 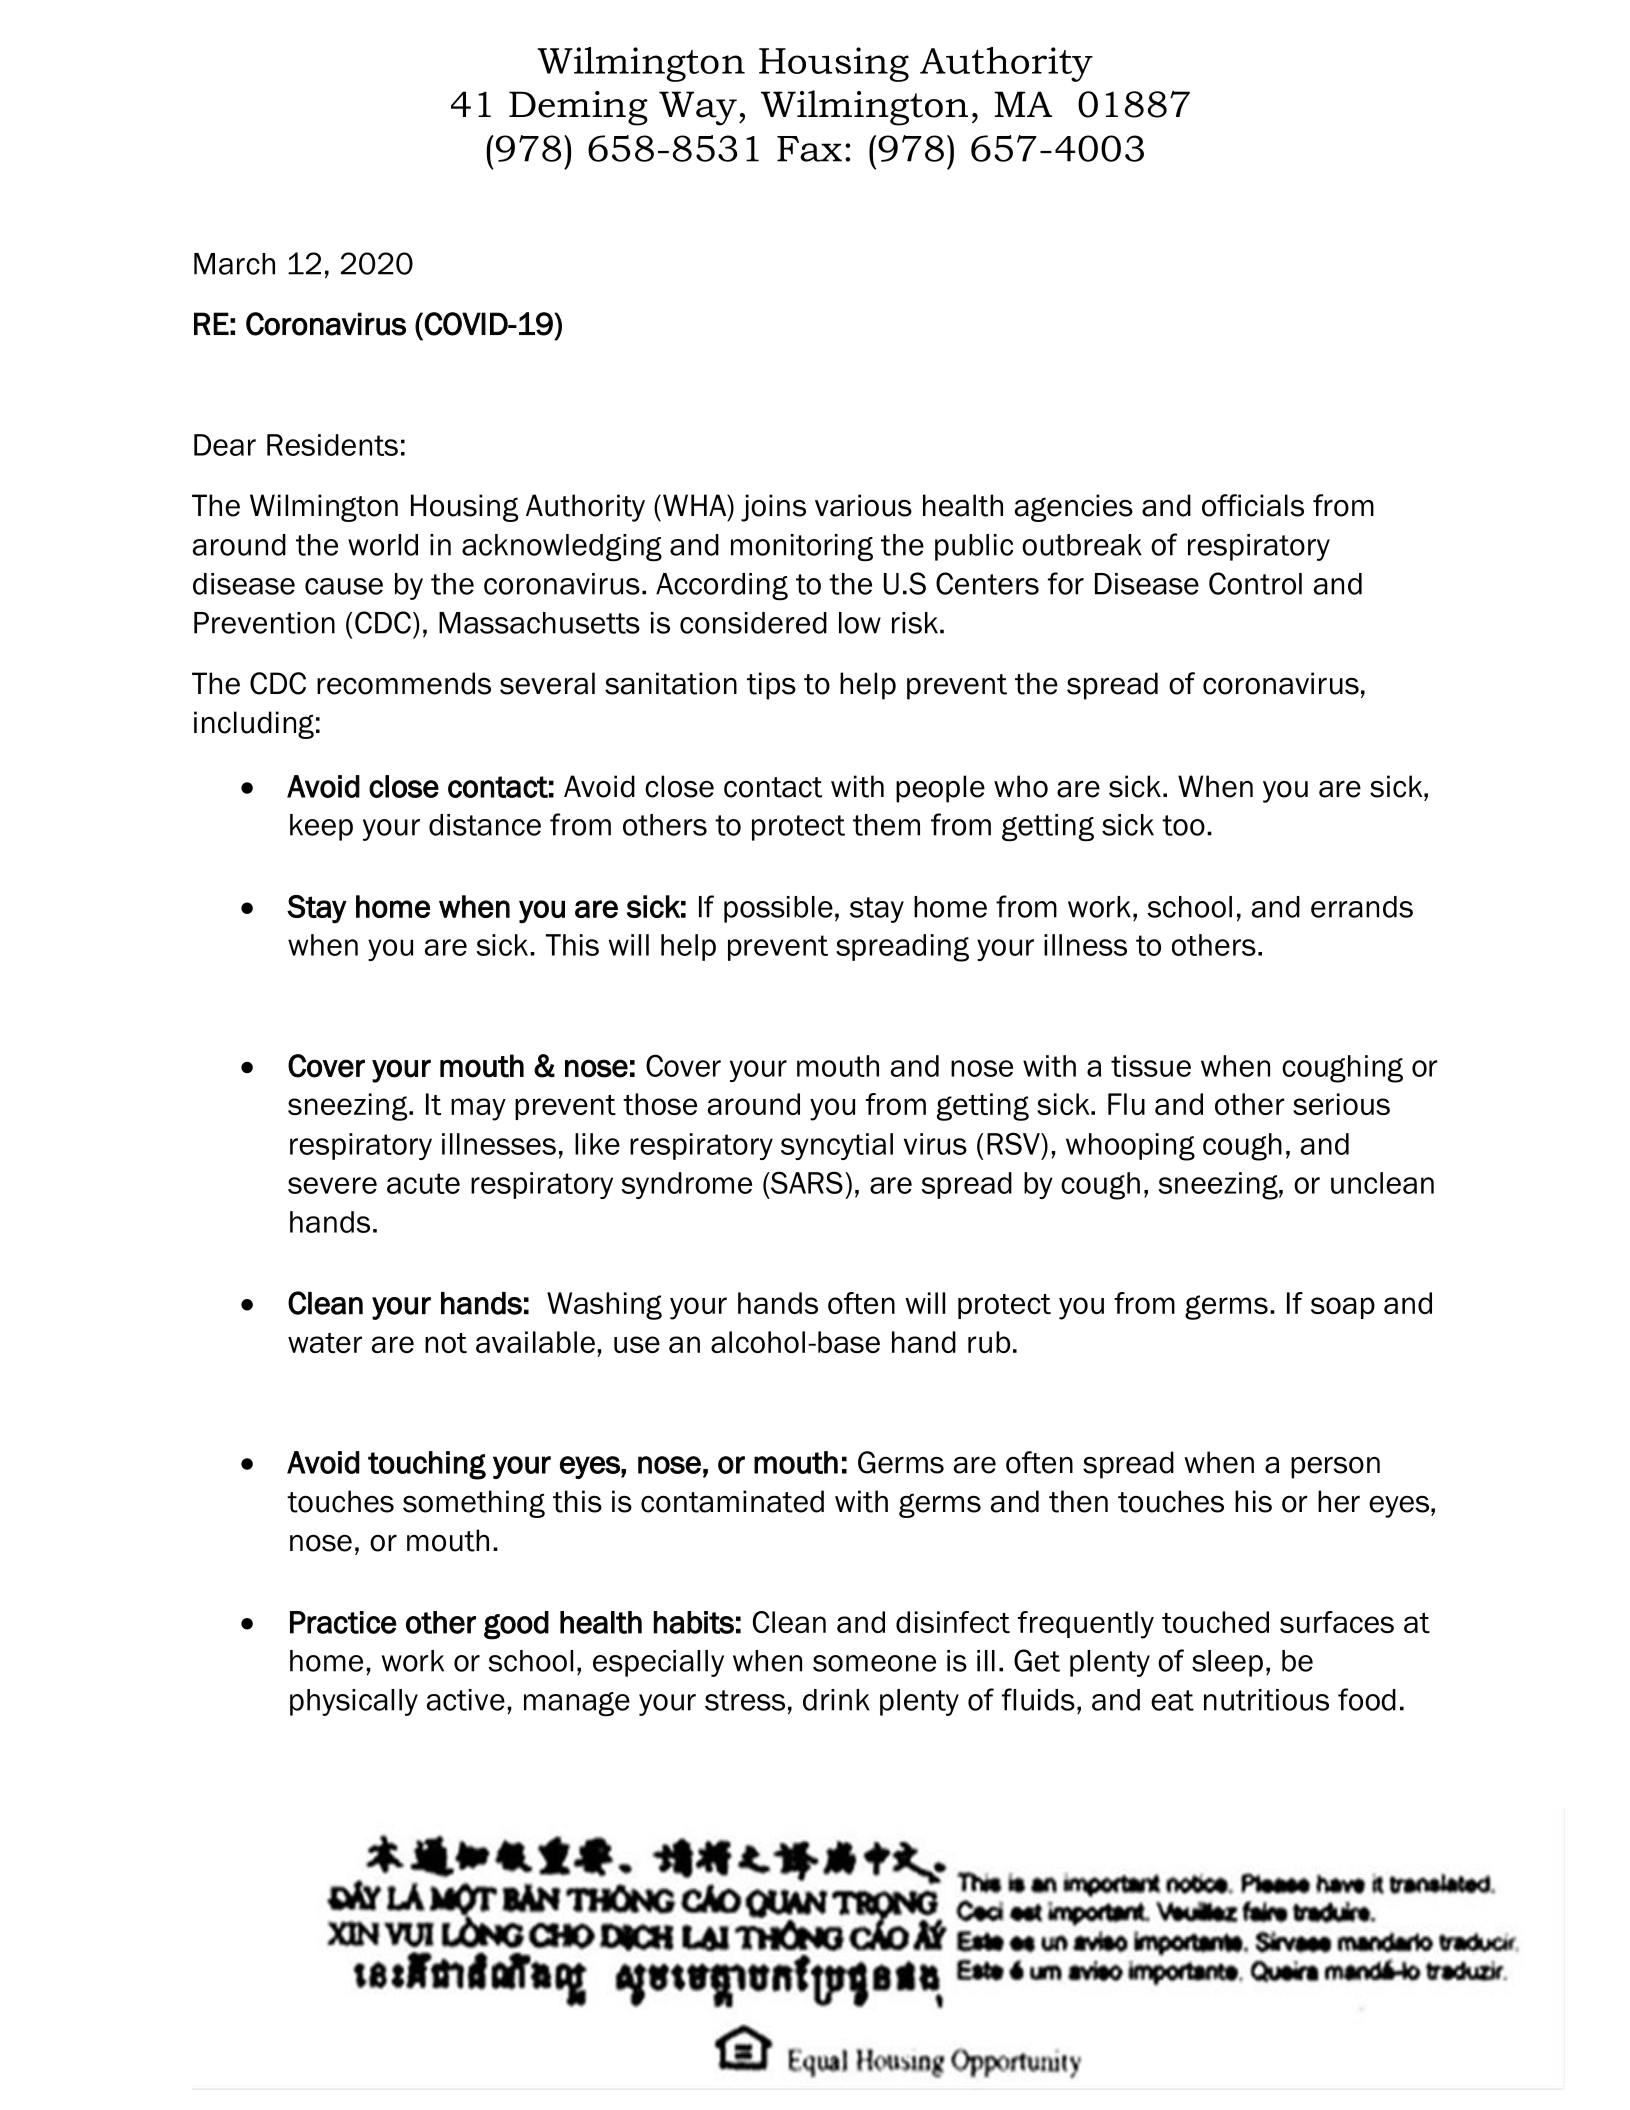 What do you see at coordinates (1074, 508) in the screenshot?
I see `agencies` at bounding box center [1074, 508].
